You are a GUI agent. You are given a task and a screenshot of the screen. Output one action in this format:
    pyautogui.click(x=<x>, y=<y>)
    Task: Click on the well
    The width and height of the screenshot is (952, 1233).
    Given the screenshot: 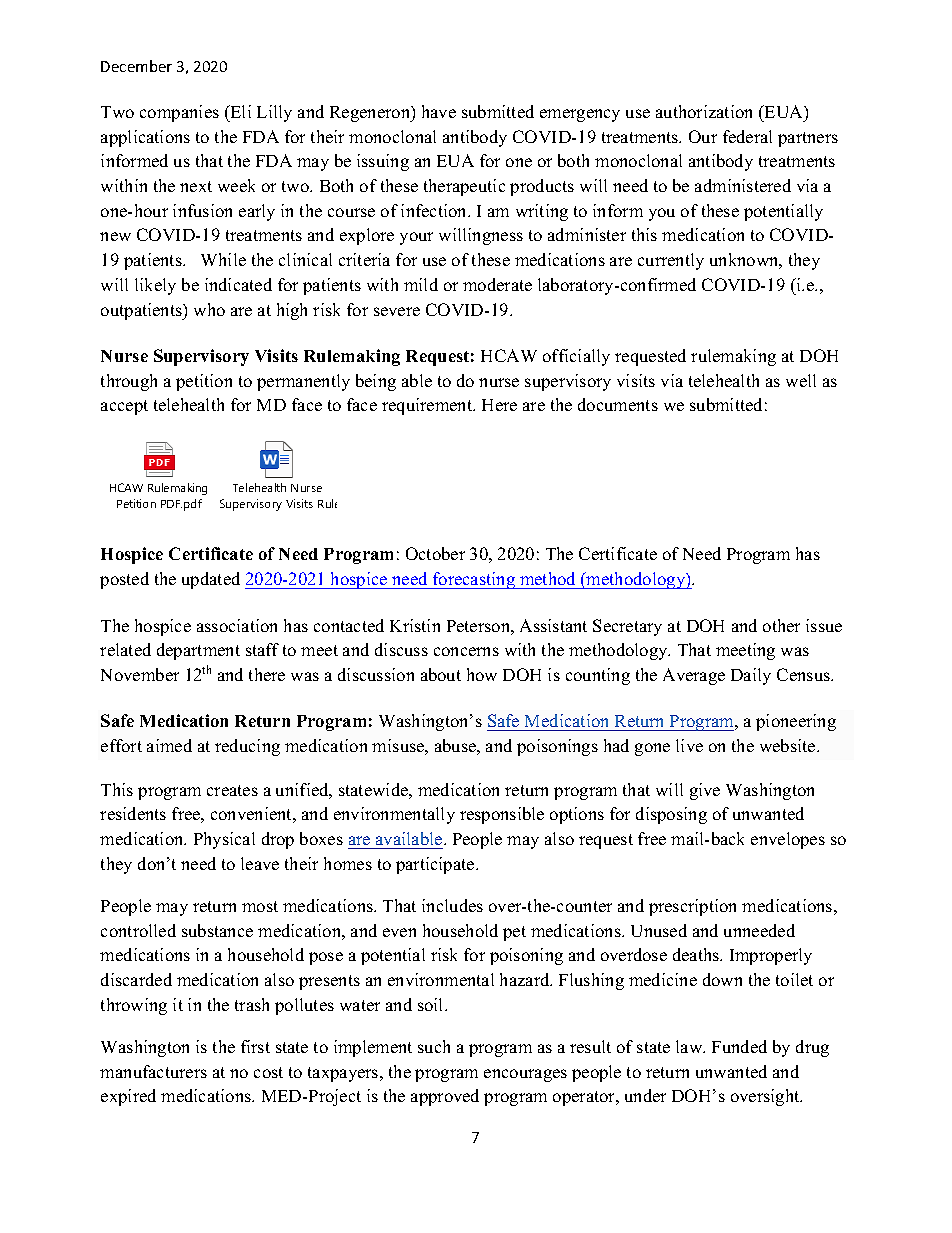 What is the action you would take?
    pyautogui.click(x=801, y=380)
